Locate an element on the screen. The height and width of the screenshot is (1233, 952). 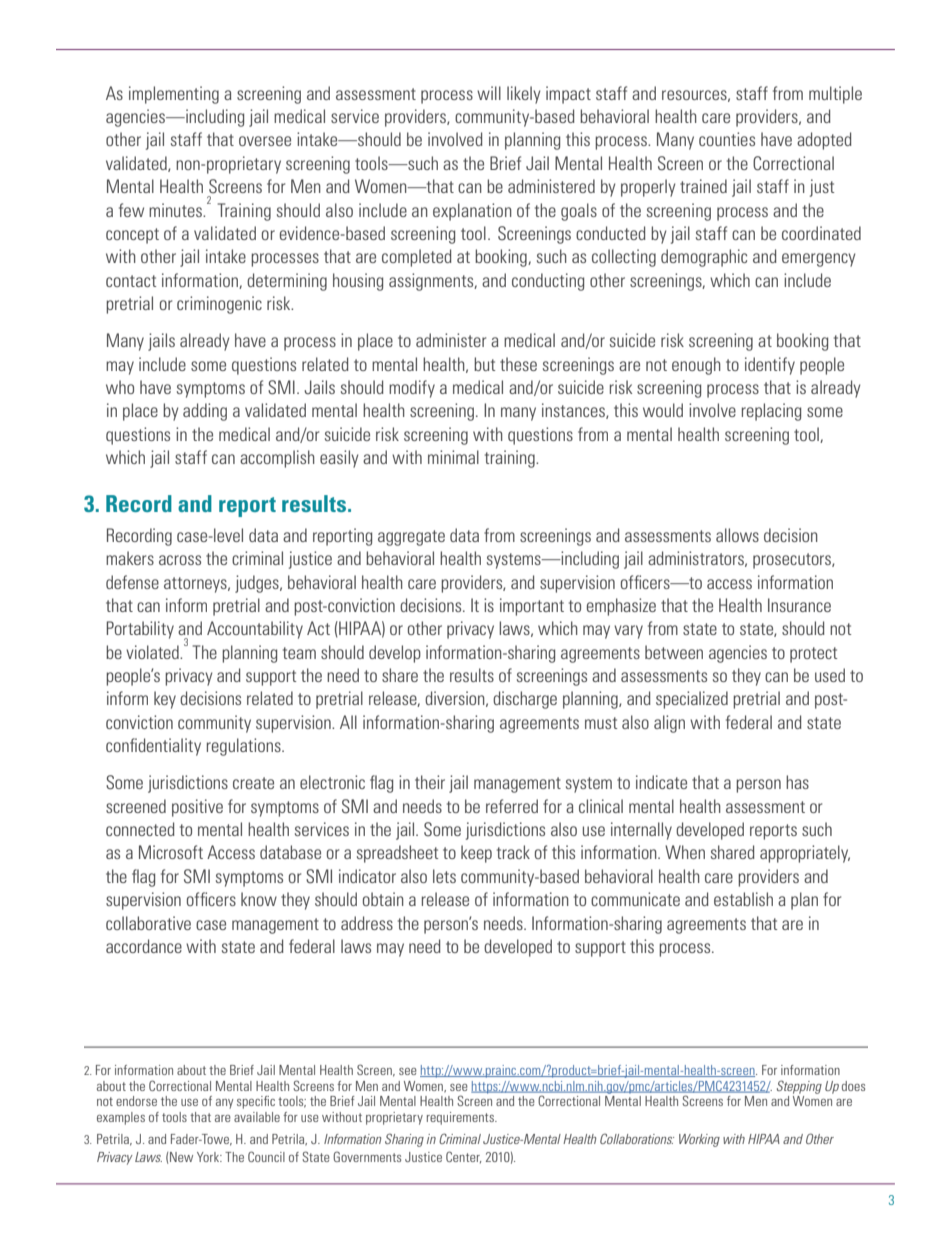
Stepping is located at coordinates (799, 1087).
